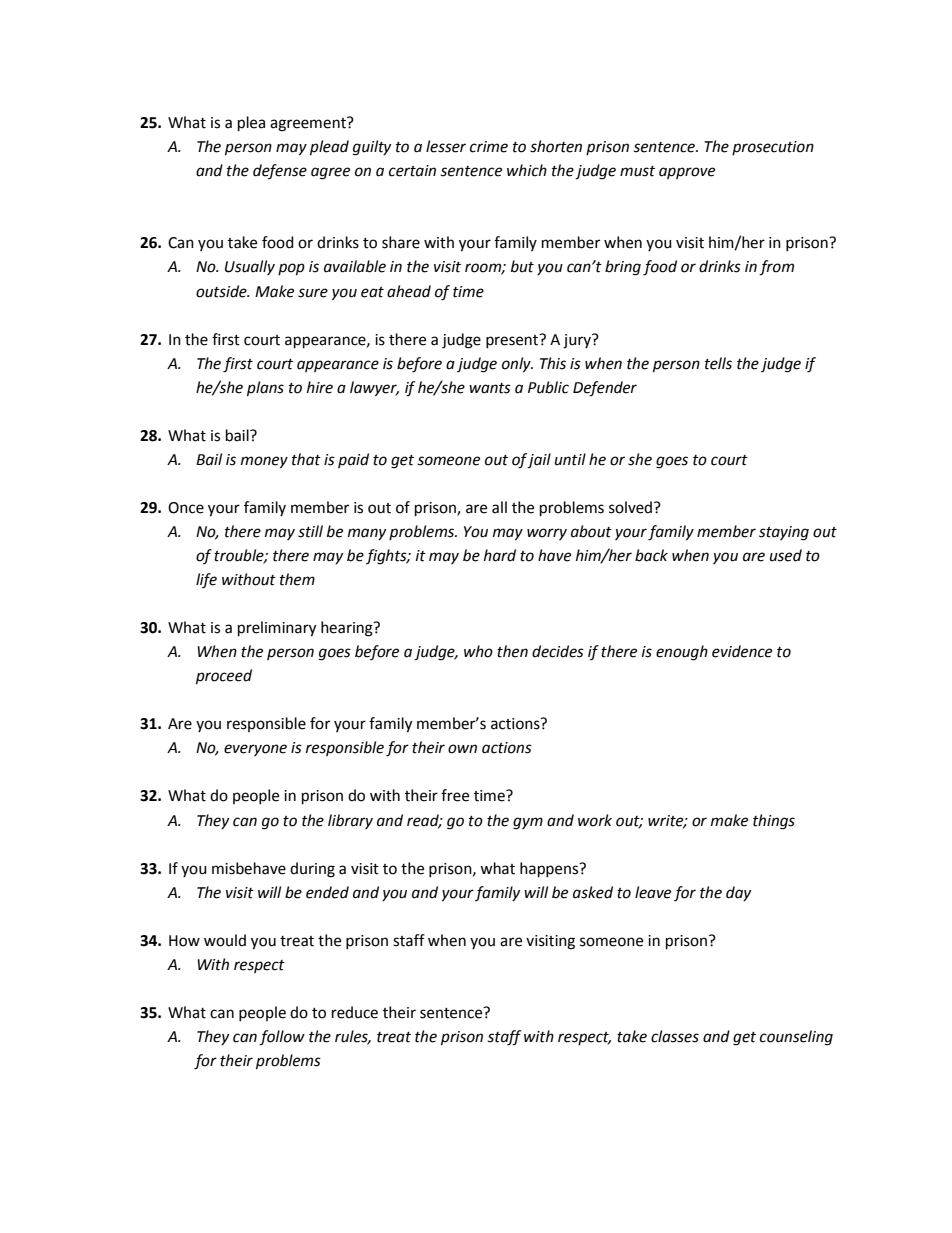 This screenshot has height=1233, width=952. I want to click on plans, so click(265, 389).
